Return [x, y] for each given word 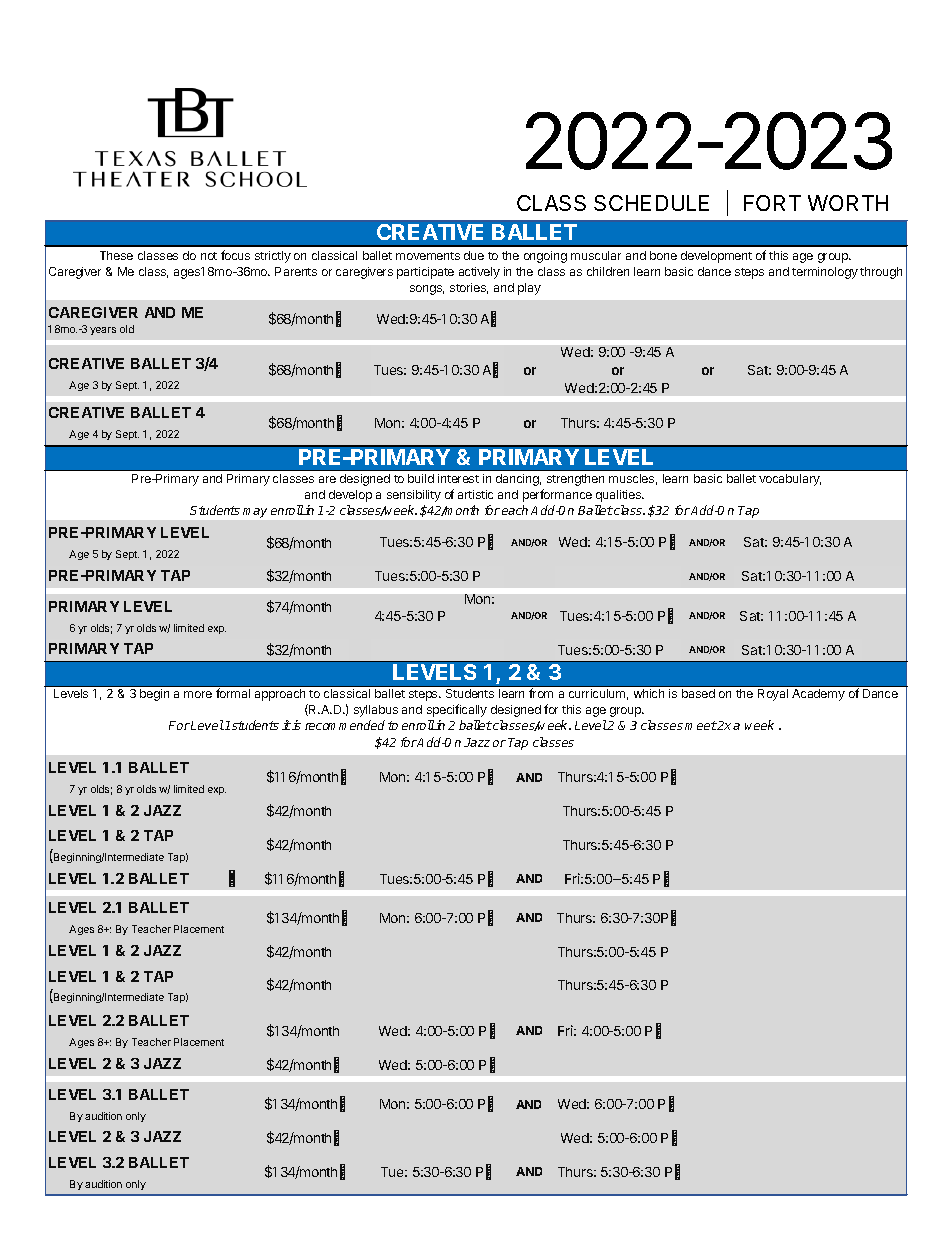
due [474, 255]
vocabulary [790, 480]
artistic [475, 494]
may [255, 513]
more [198, 694]
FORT [772, 203]
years [103, 331]
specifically [457, 710]
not [209, 256]
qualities [620, 496]
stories [469, 288]
